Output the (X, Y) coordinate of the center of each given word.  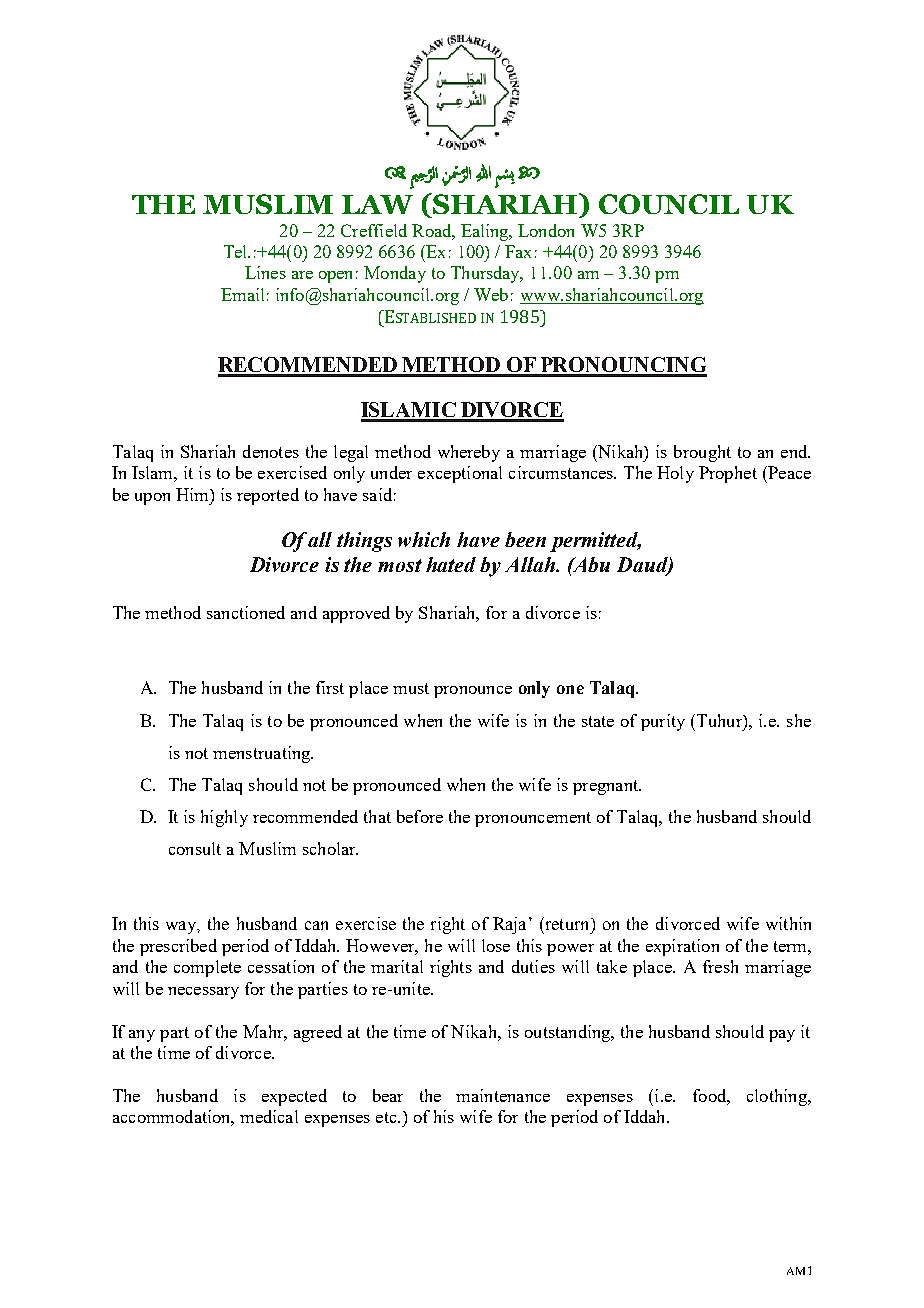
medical (269, 1116)
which (424, 539)
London (546, 230)
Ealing (486, 232)
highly (224, 818)
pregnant (607, 787)
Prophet (728, 474)
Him (193, 494)
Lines (265, 272)
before (420, 816)
